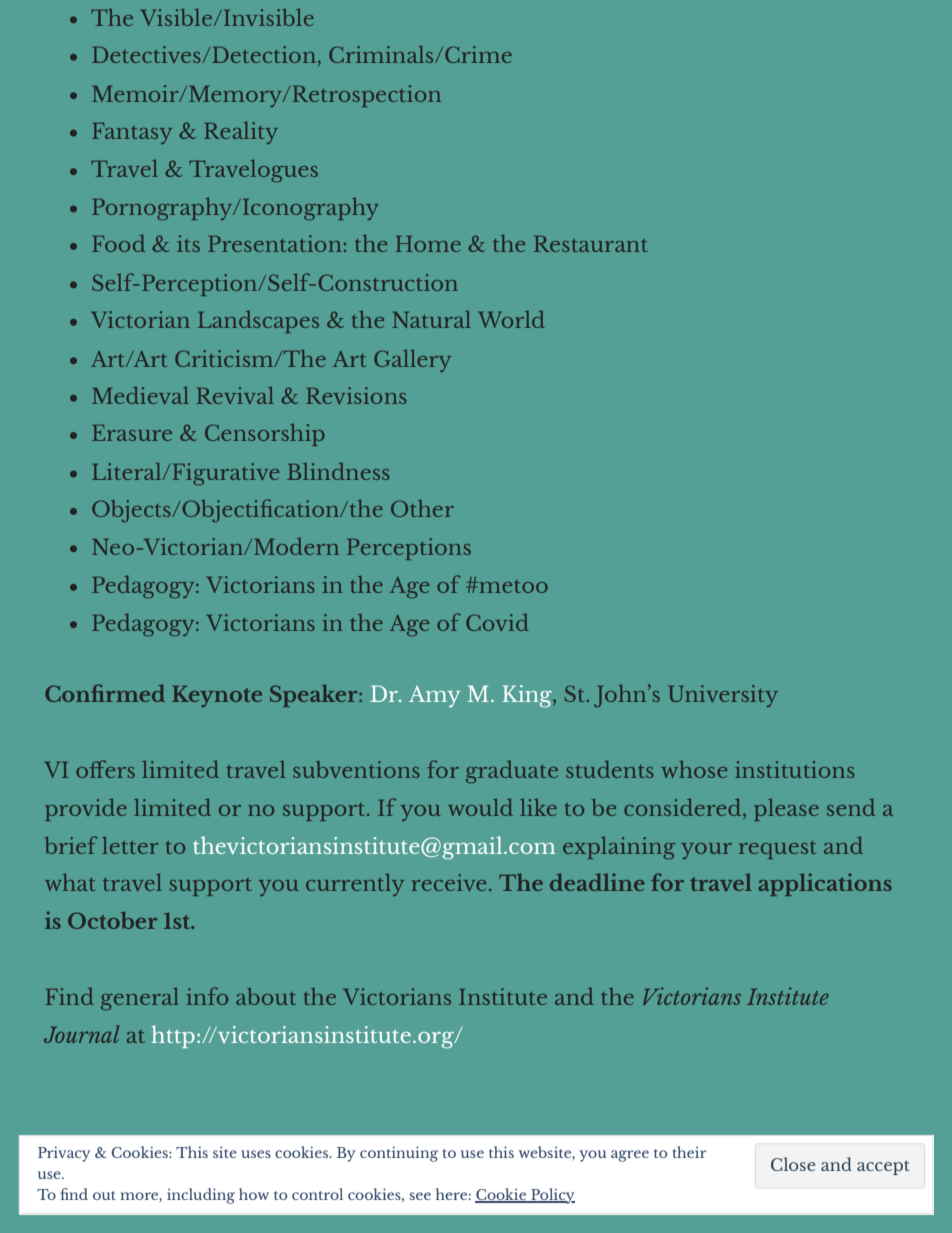  Describe the element at coordinates (422, 508) in the image. I see `Other` at that location.
